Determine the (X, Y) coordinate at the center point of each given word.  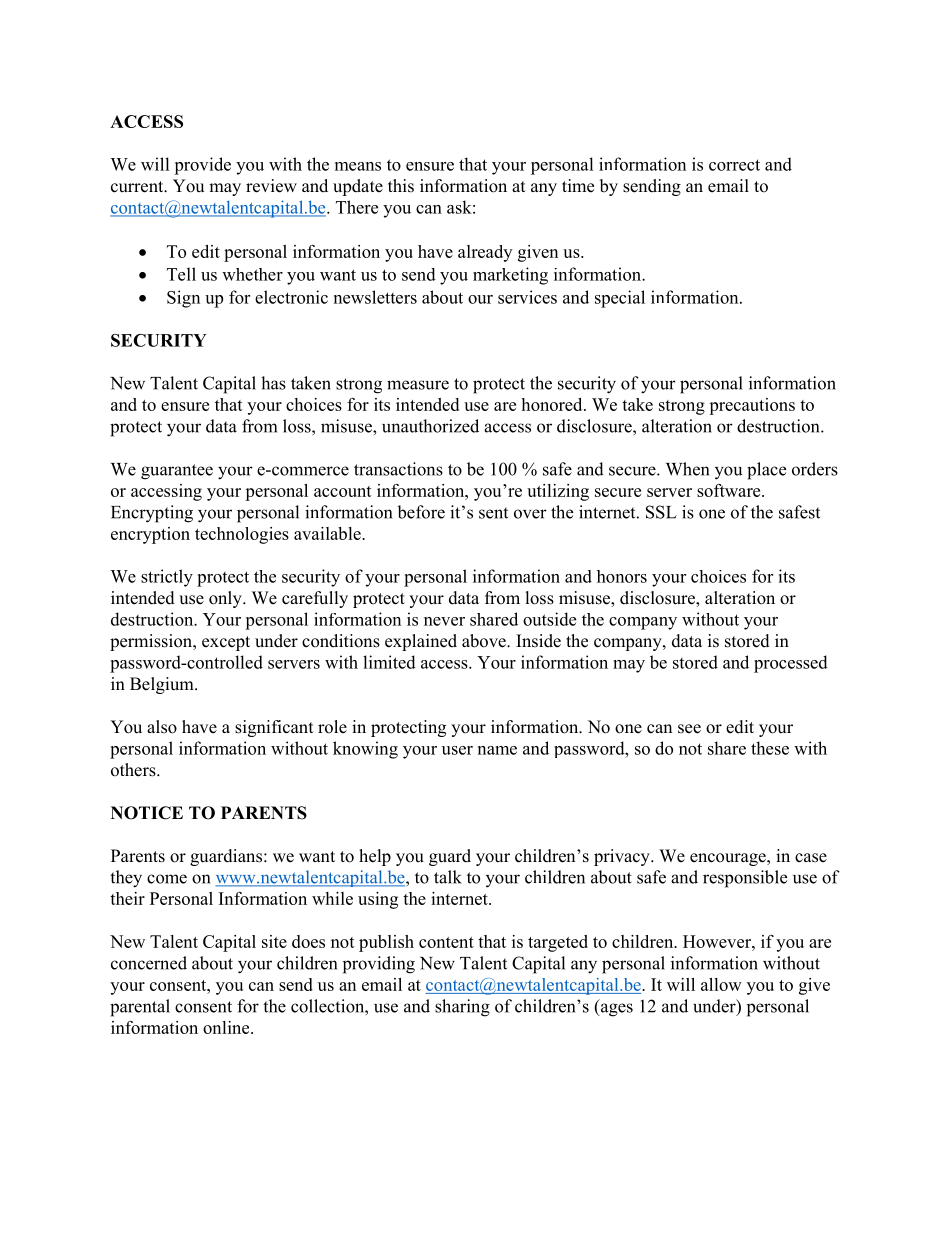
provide (202, 166)
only (226, 599)
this (401, 186)
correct (734, 165)
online (227, 1027)
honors (622, 576)
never (444, 621)
